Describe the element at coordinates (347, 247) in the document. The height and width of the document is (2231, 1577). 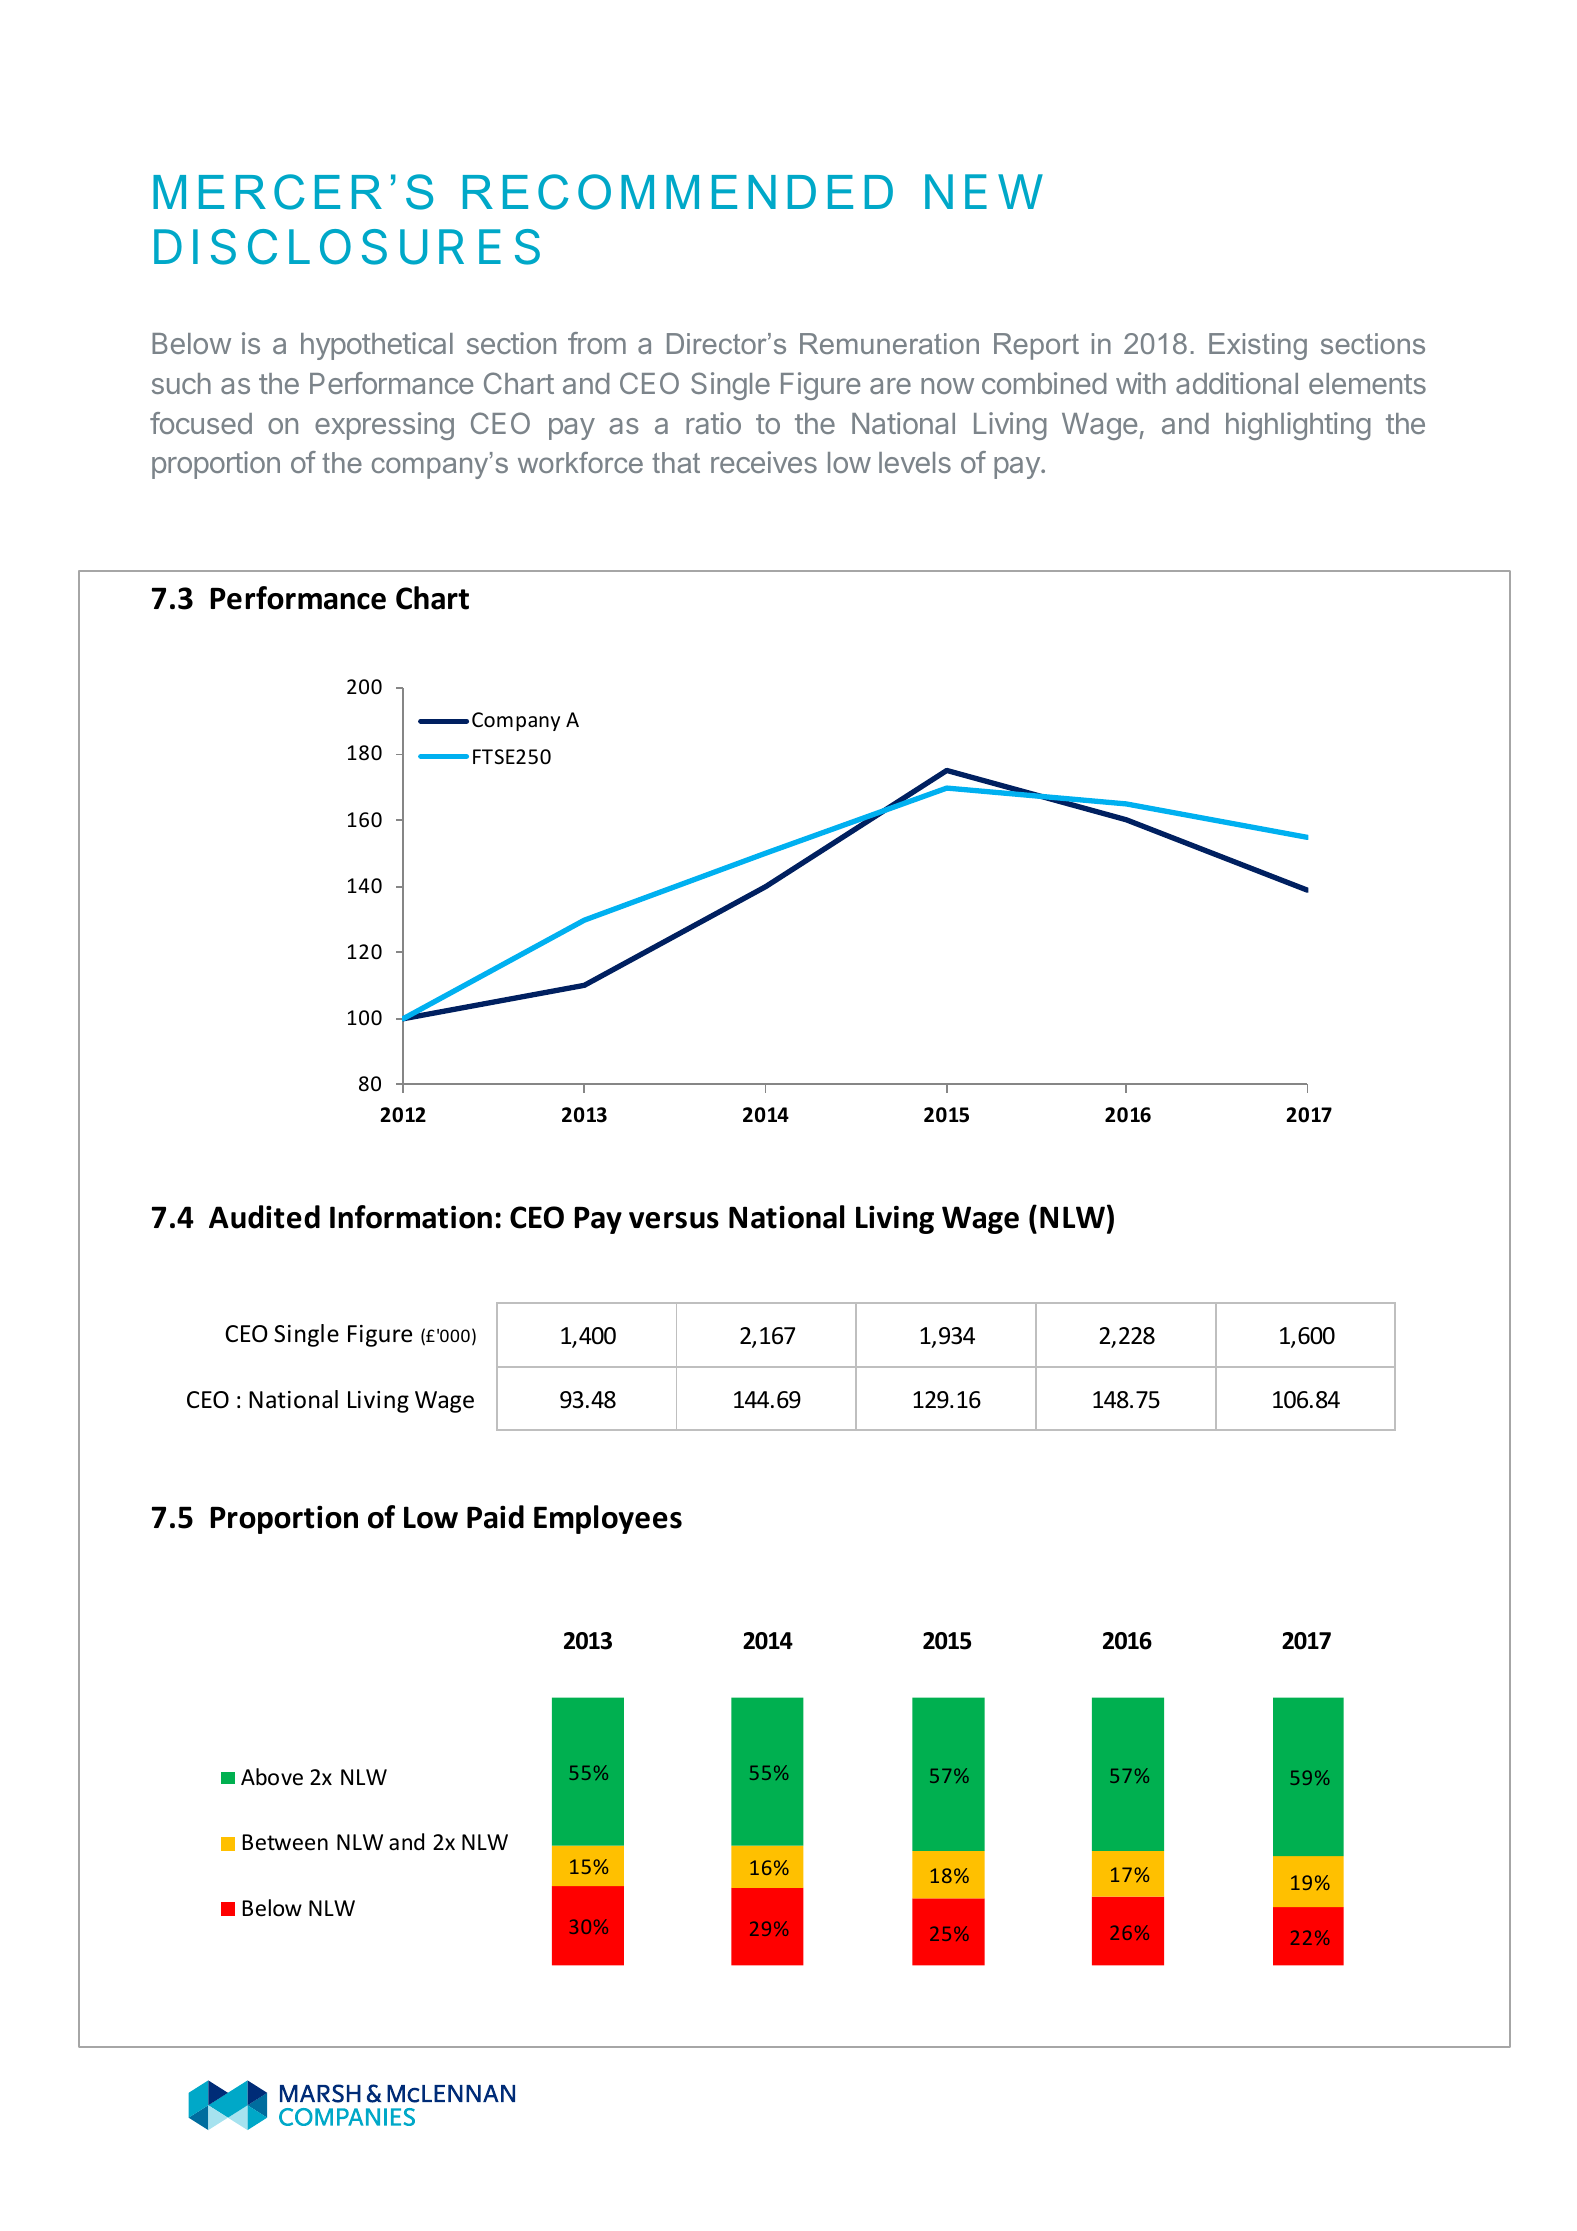
I see `DISCLOSURES` at that location.
